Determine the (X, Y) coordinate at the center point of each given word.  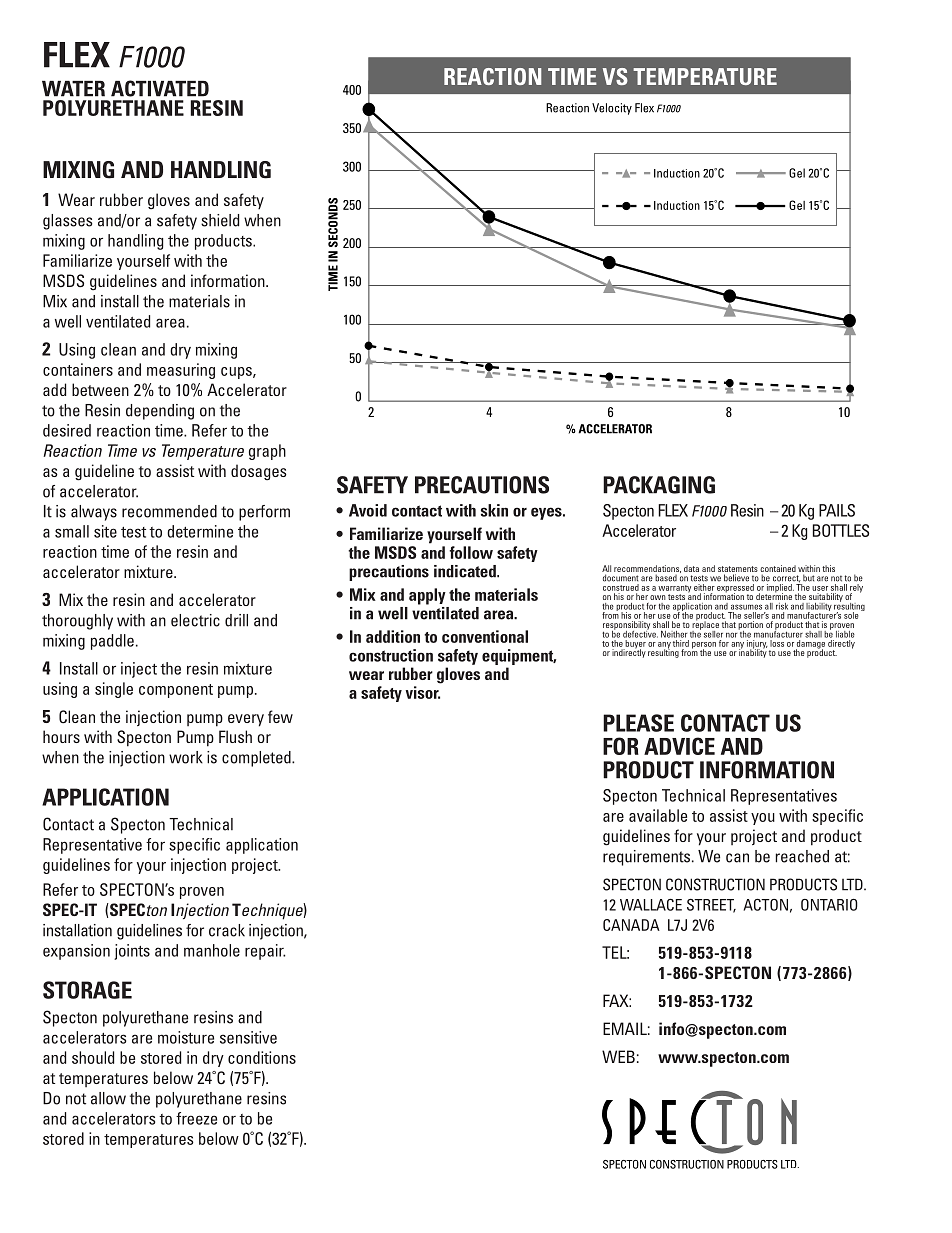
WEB (618, 1056)
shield (220, 220)
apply (427, 596)
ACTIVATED (160, 88)
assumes (746, 607)
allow (108, 1098)
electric (195, 620)
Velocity (612, 109)
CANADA (631, 925)
